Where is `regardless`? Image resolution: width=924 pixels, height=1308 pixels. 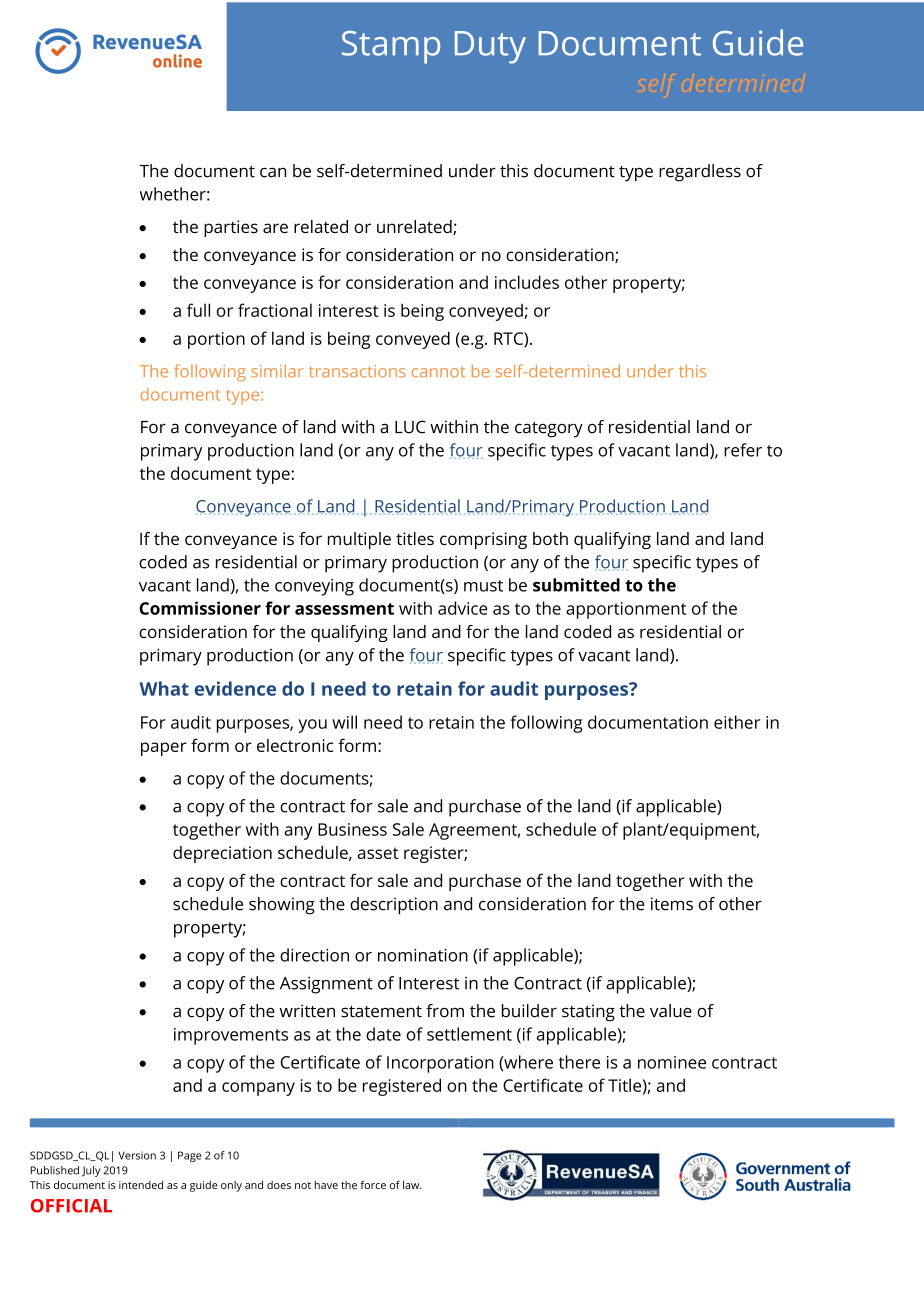 regardless is located at coordinates (700, 173).
